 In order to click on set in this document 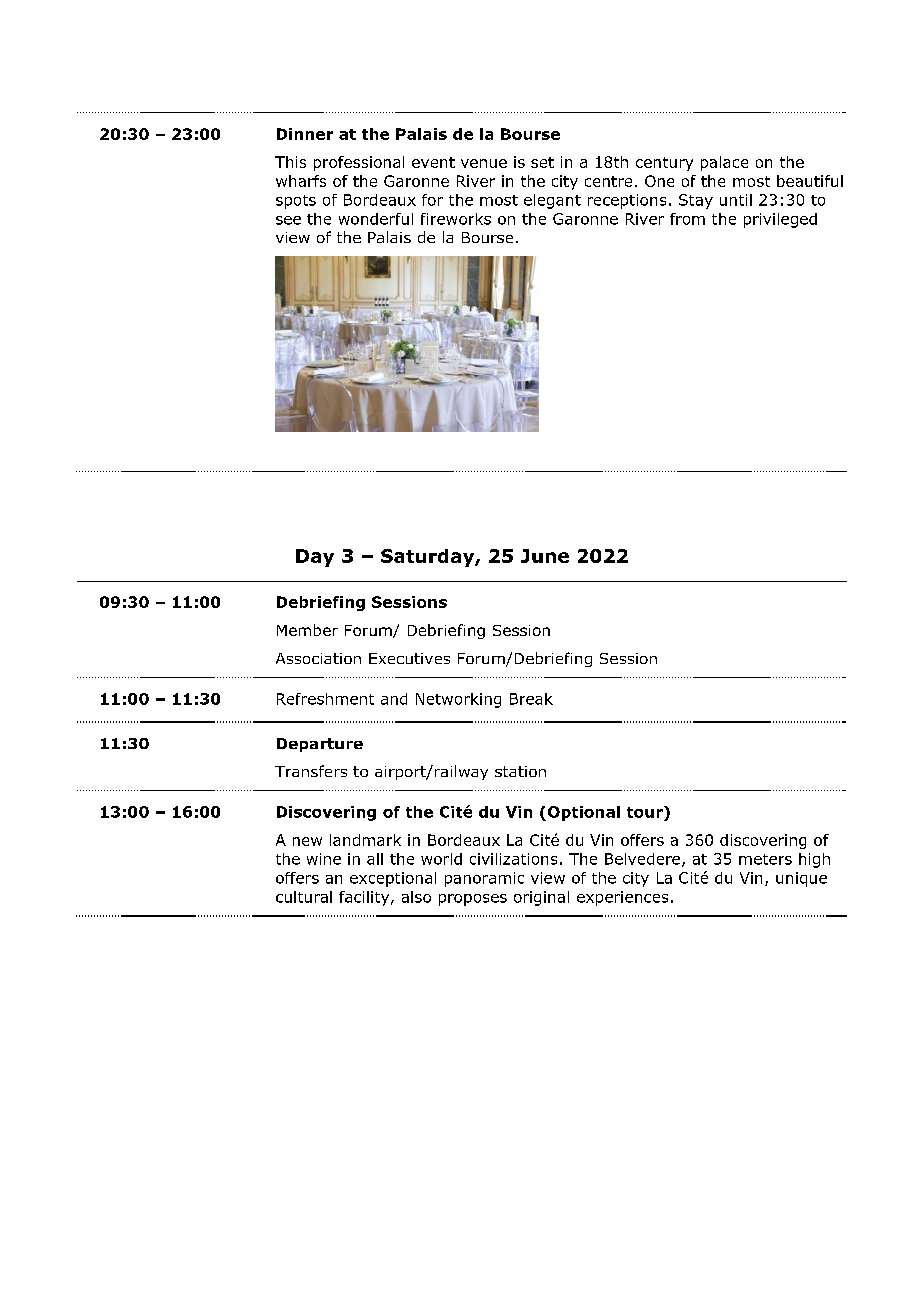, I will do `click(542, 162)`.
